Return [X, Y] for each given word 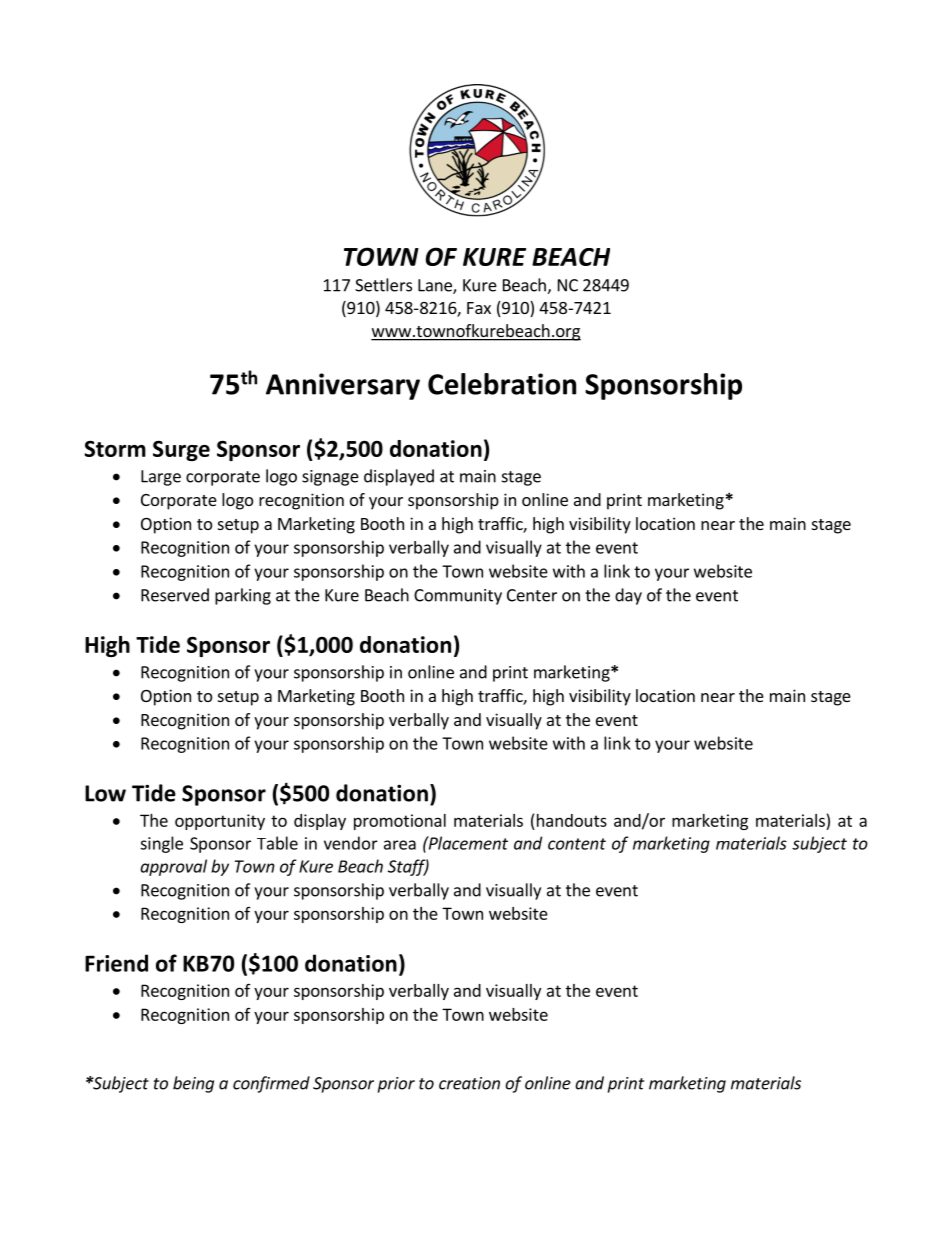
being [193, 1084]
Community [458, 597]
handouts [572, 820]
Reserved [175, 595]
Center [532, 595]
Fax [479, 308]
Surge [181, 450]
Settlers [383, 285]
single [161, 844]
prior [396, 1085]
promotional [400, 822]
